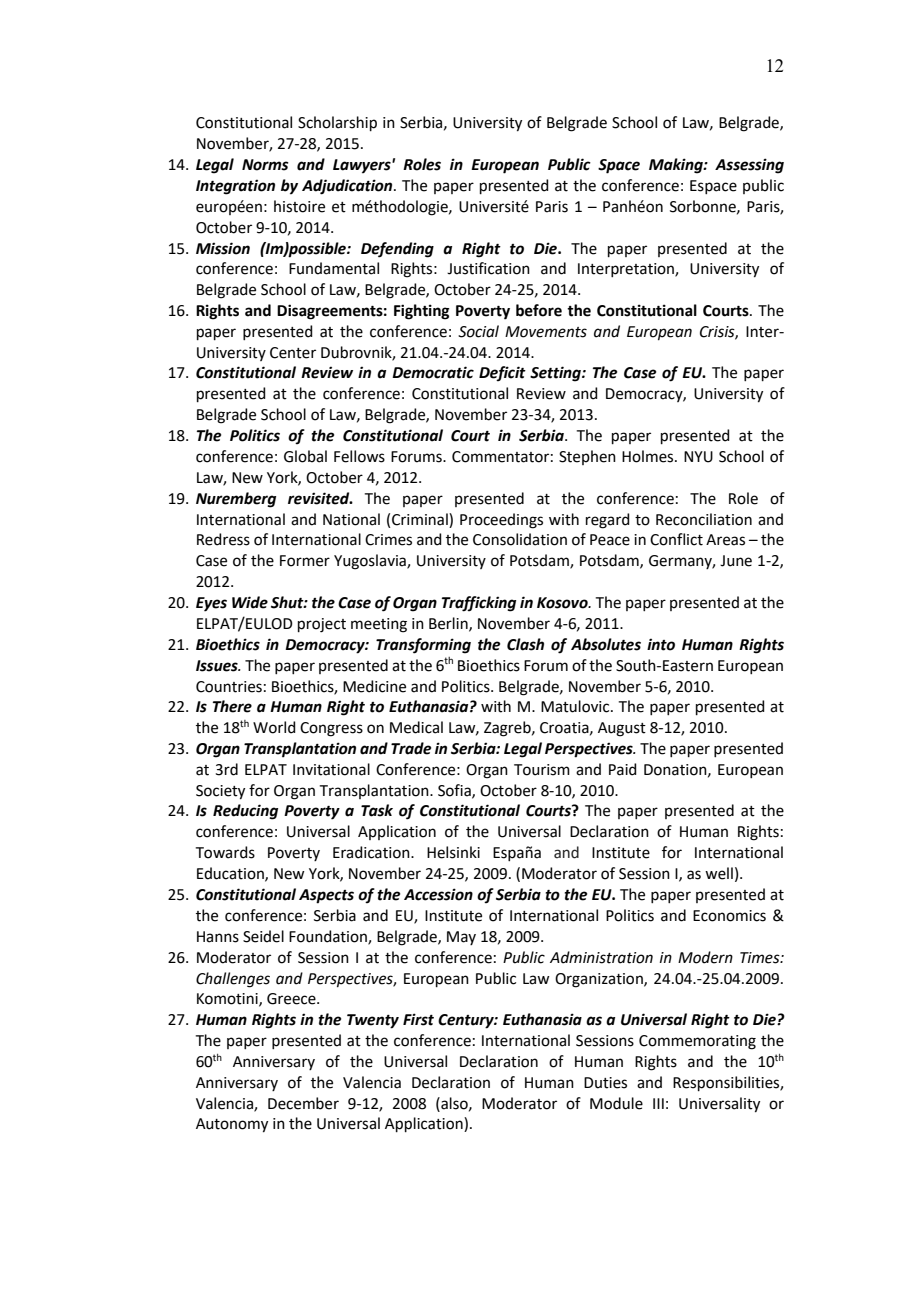 This document has width=924, height=1308. What do you see at coordinates (658, 1103) in the document?
I see `III` at bounding box center [658, 1103].
